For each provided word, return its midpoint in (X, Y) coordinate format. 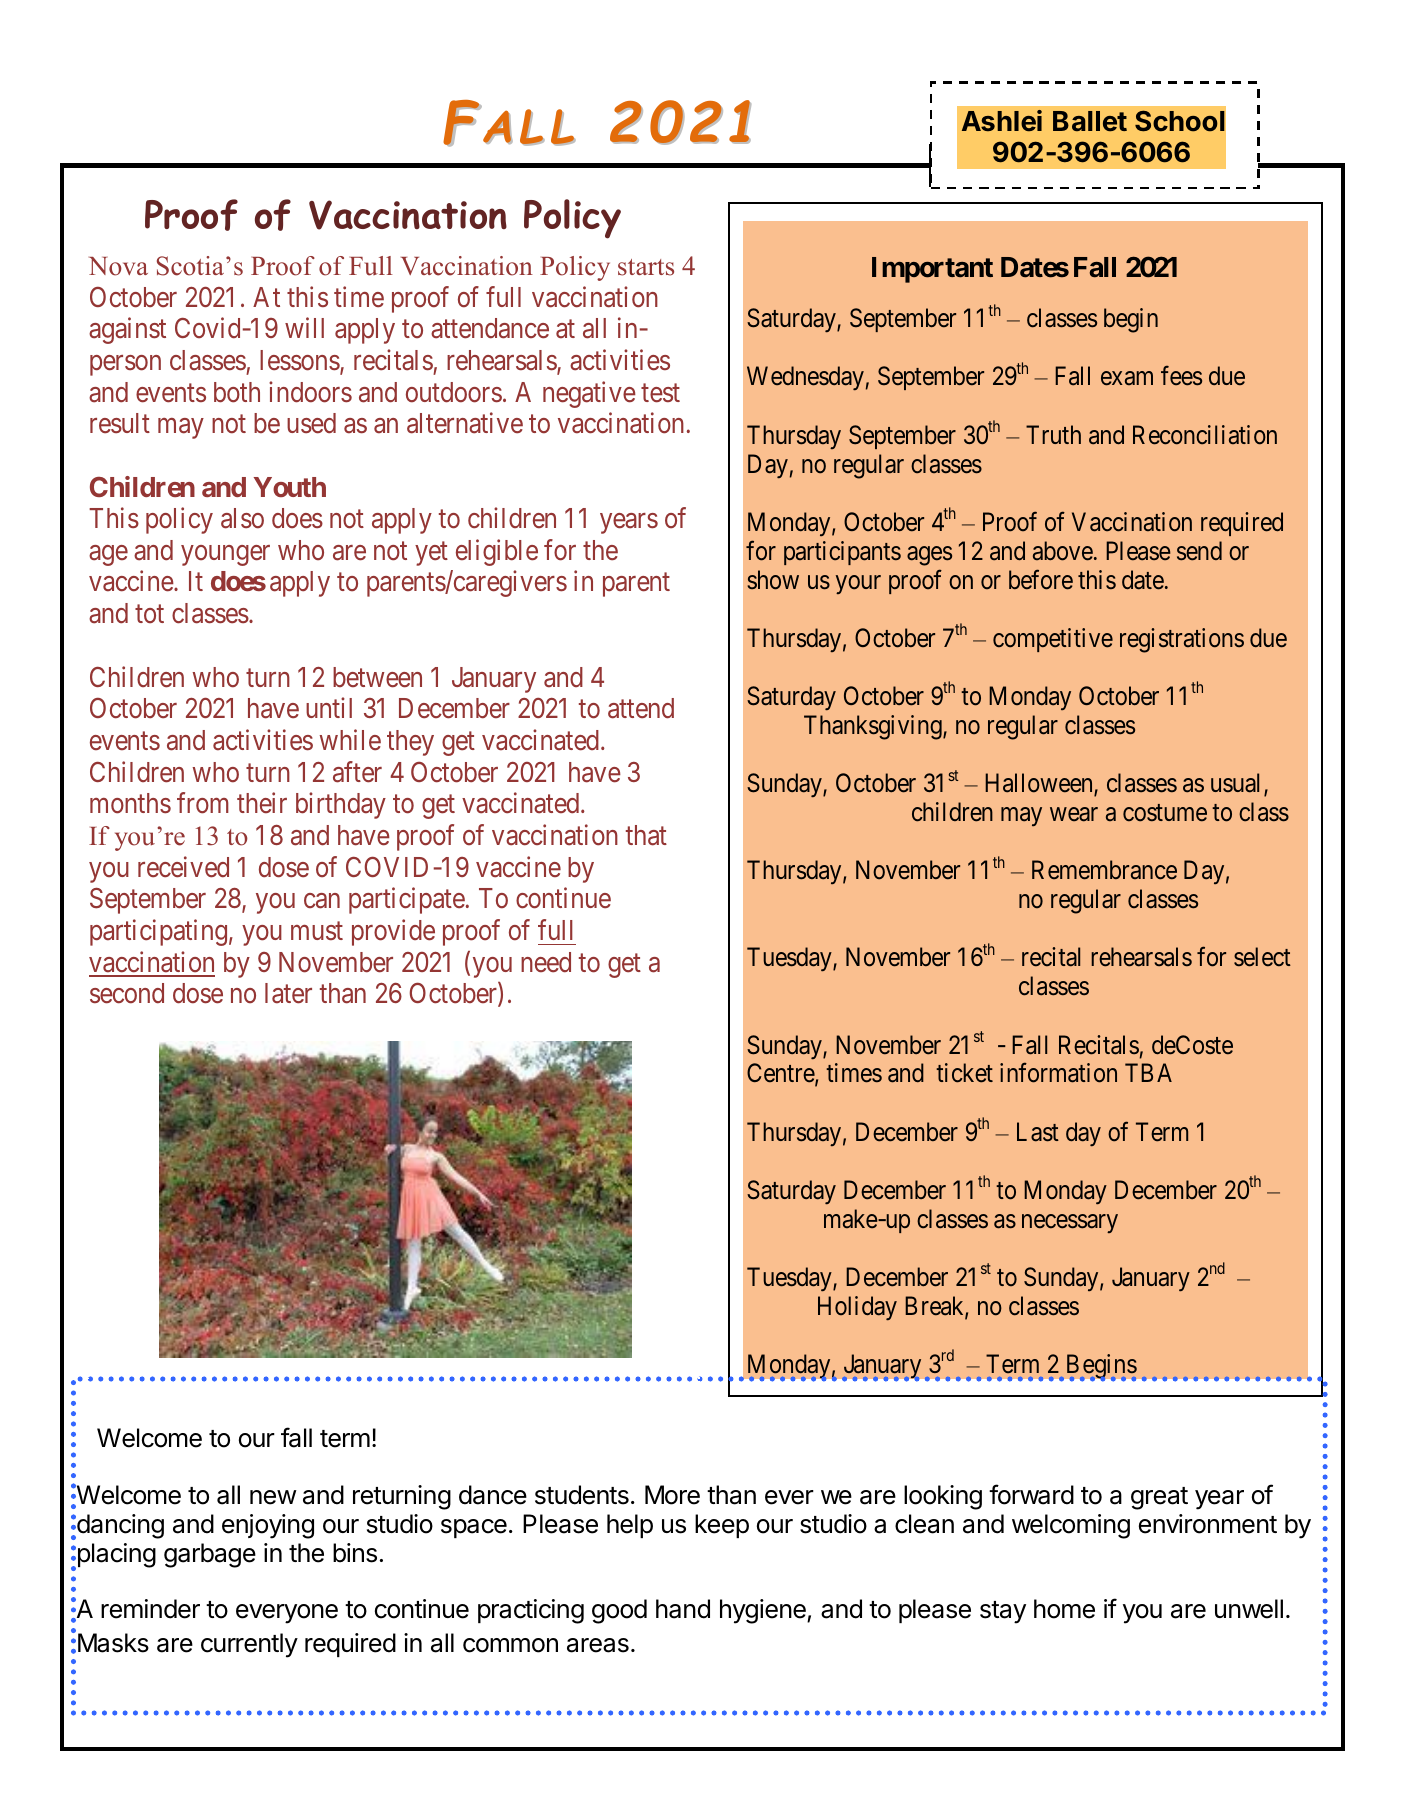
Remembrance (1104, 870)
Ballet (1090, 121)
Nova (118, 266)
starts (646, 267)
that (646, 835)
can (322, 901)
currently (249, 1645)
